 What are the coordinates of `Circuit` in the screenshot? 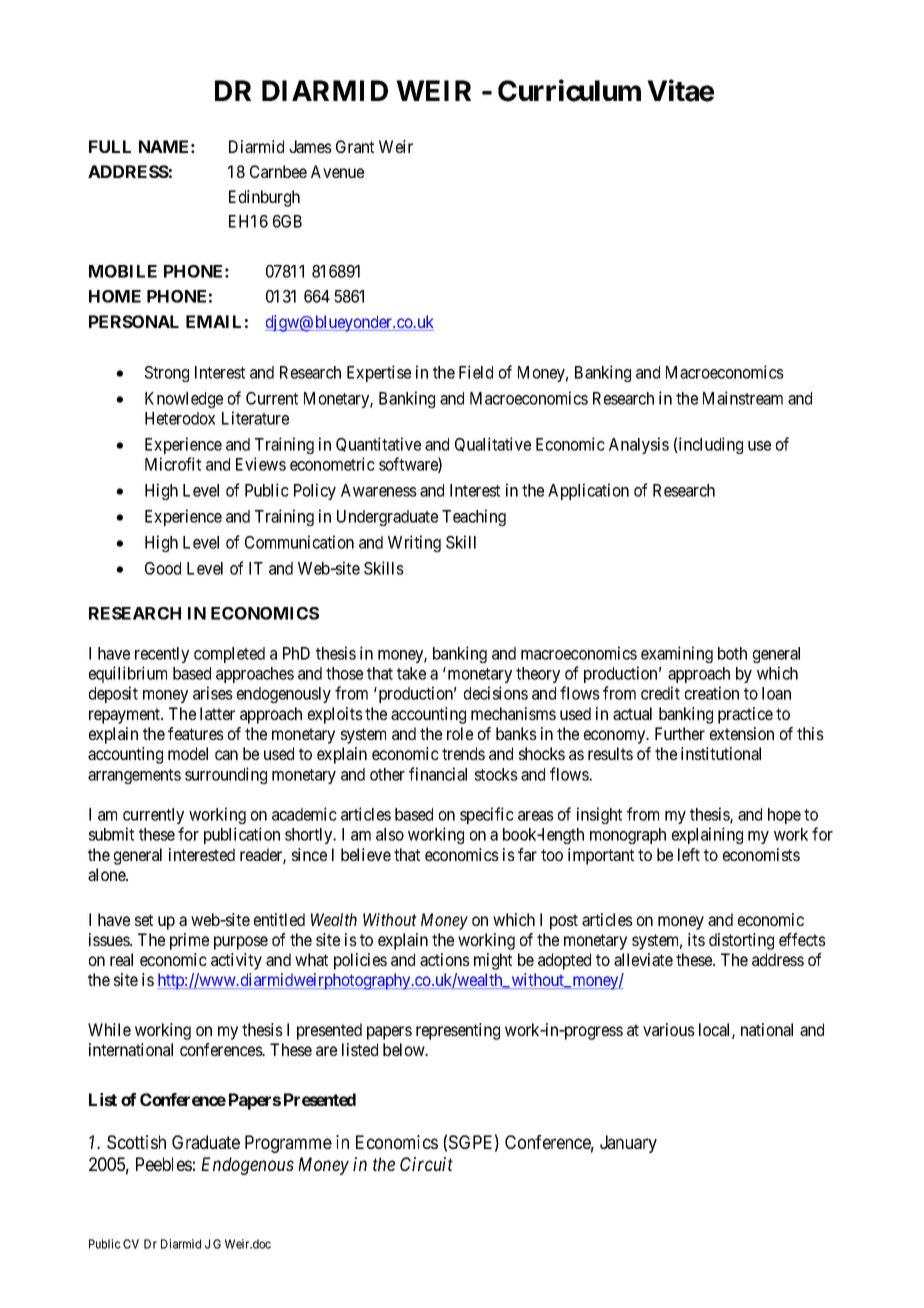 It's located at (426, 1164).
